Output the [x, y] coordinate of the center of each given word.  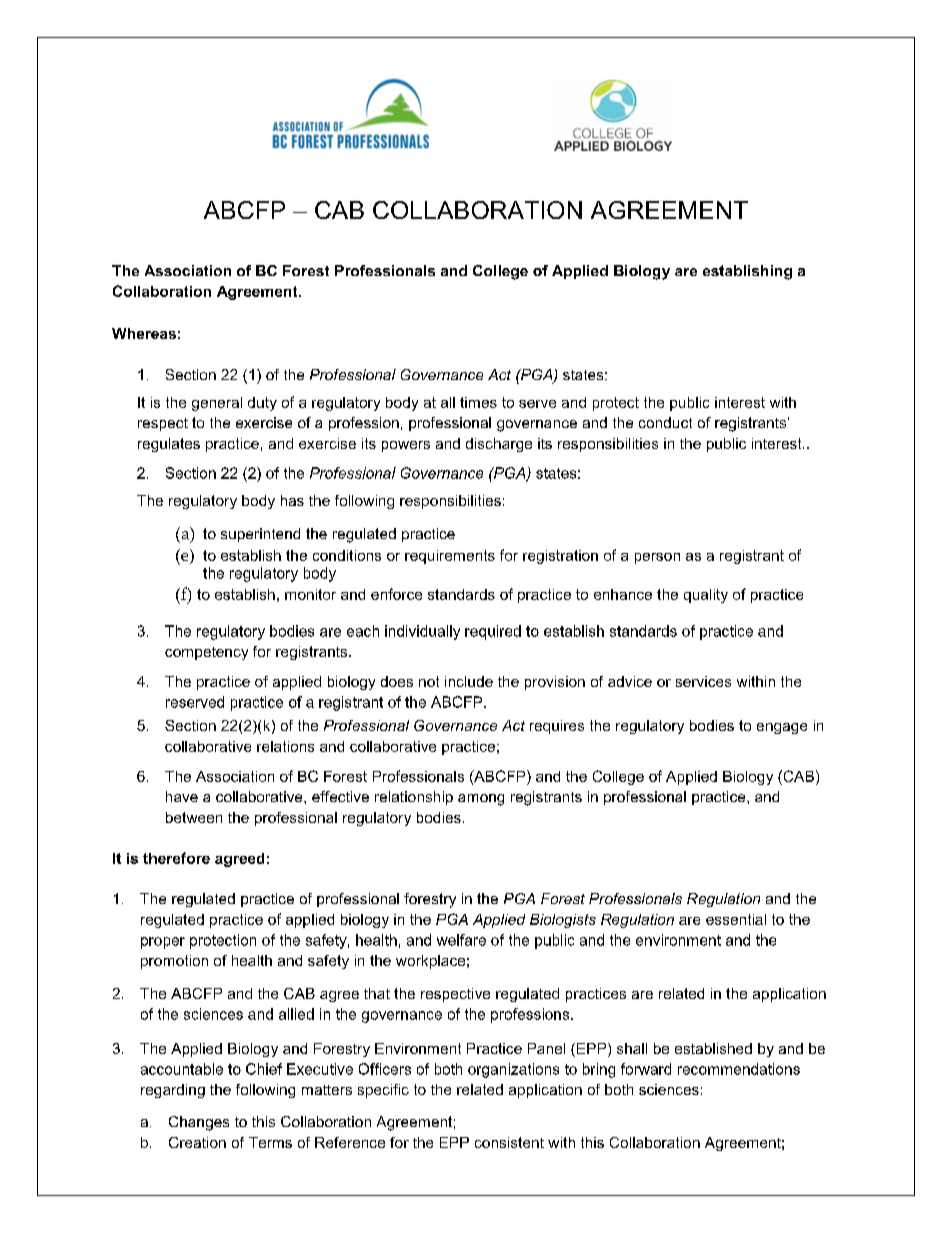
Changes [199, 1123]
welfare [461, 940]
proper [163, 943]
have [182, 796]
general [217, 404]
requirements [450, 557]
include [469, 681]
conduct [665, 422]
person [657, 558]
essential [736, 919]
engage [782, 728]
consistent [509, 1142]
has [292, 500]
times [478, 402]
